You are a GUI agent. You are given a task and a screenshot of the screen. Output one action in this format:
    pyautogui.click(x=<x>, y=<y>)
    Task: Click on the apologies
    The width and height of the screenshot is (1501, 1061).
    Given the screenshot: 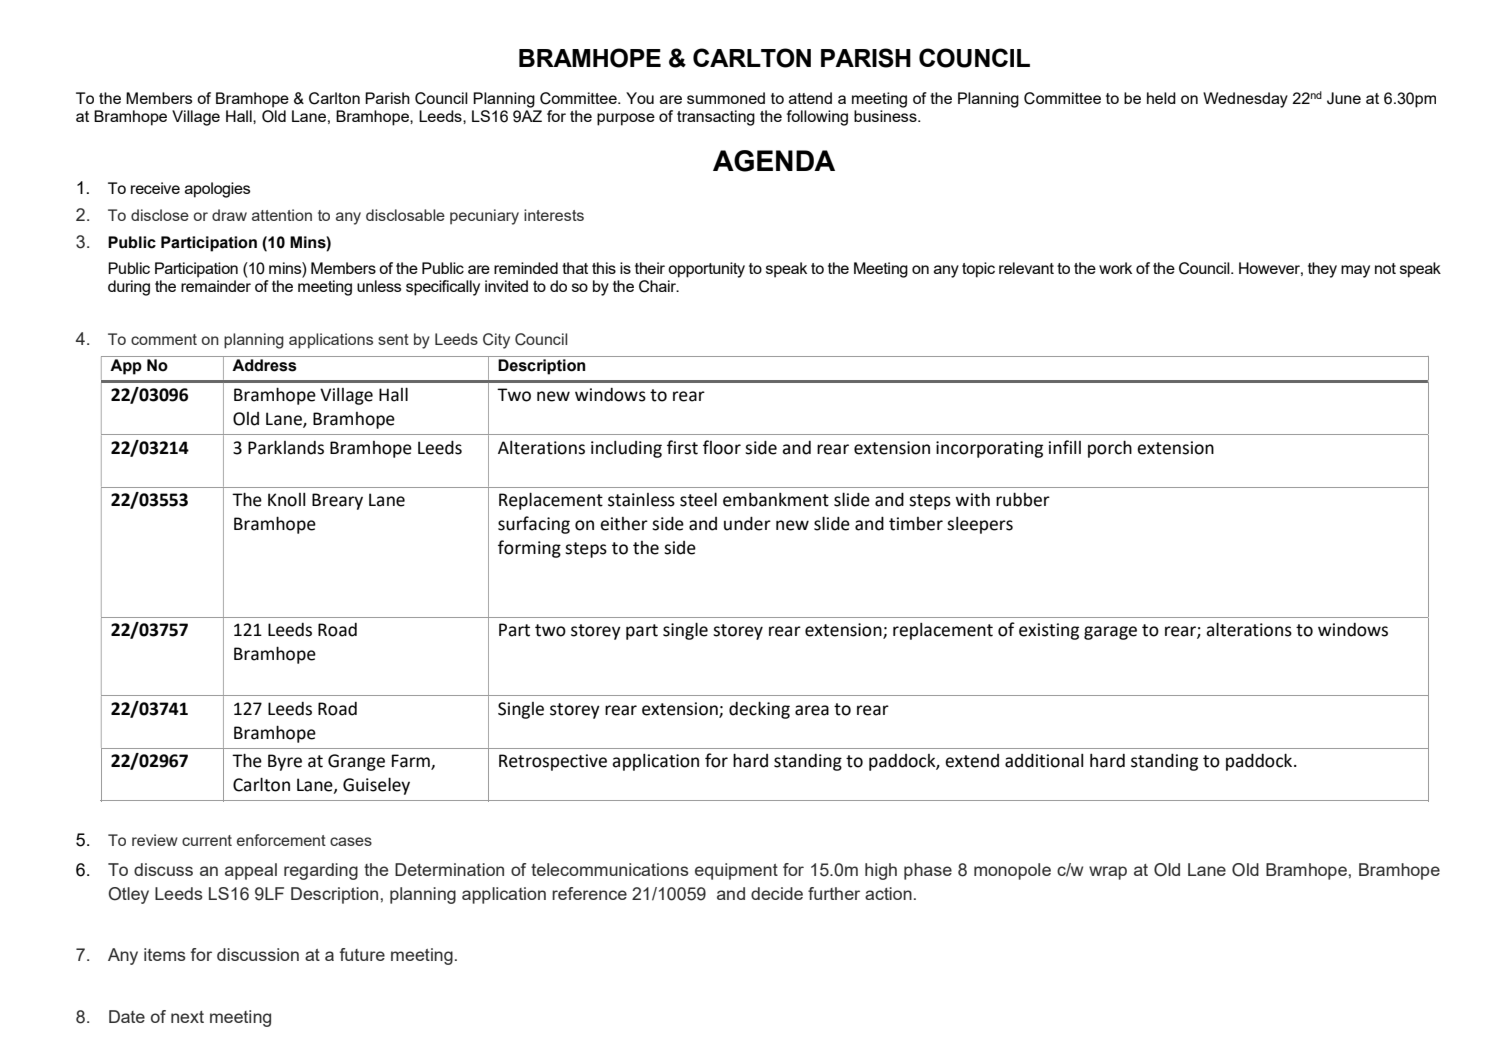 What is the action you would take?
    pyautogui.click(x=217, y=190)
